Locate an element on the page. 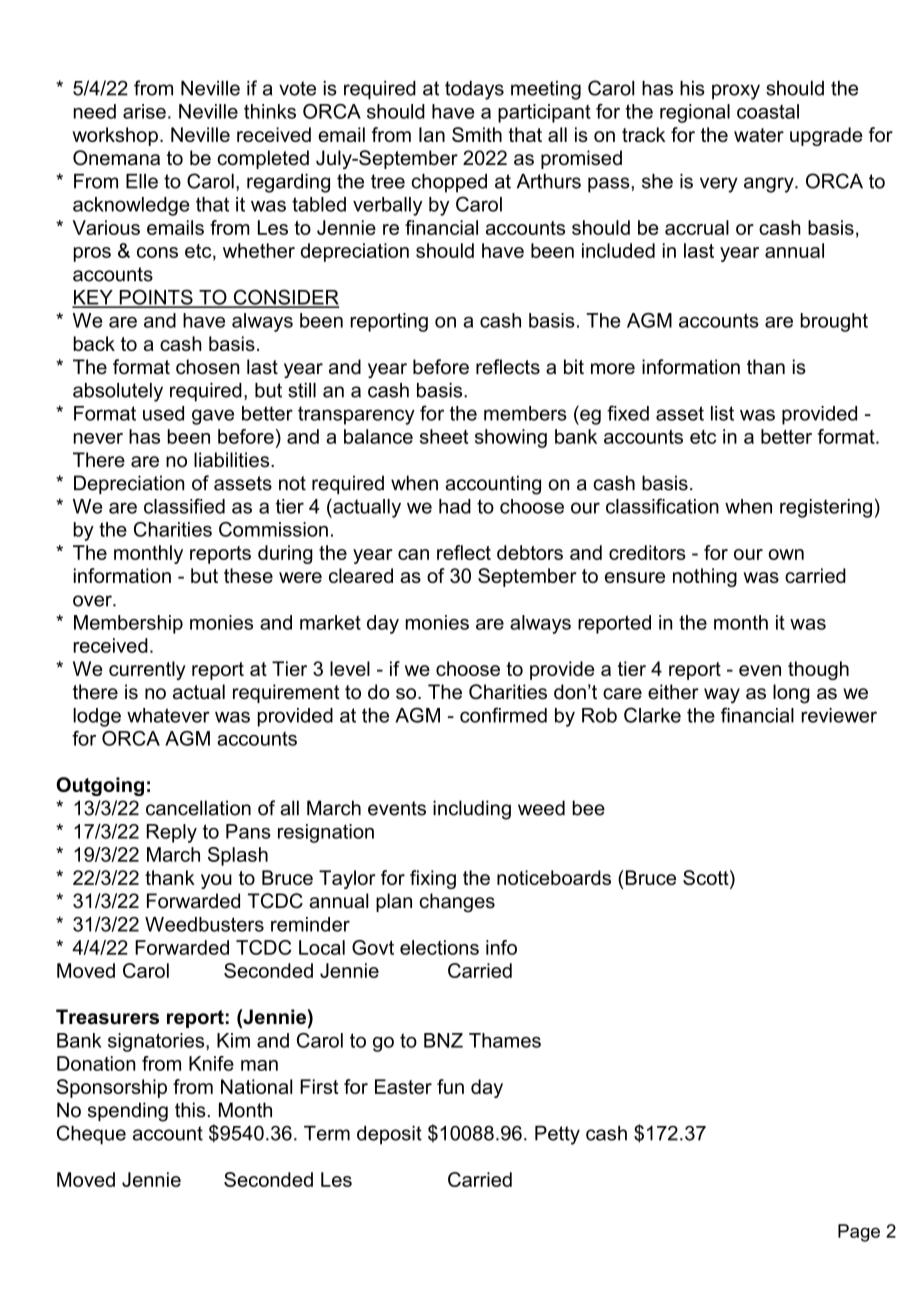  arise is located at coordinates (144, 111).
